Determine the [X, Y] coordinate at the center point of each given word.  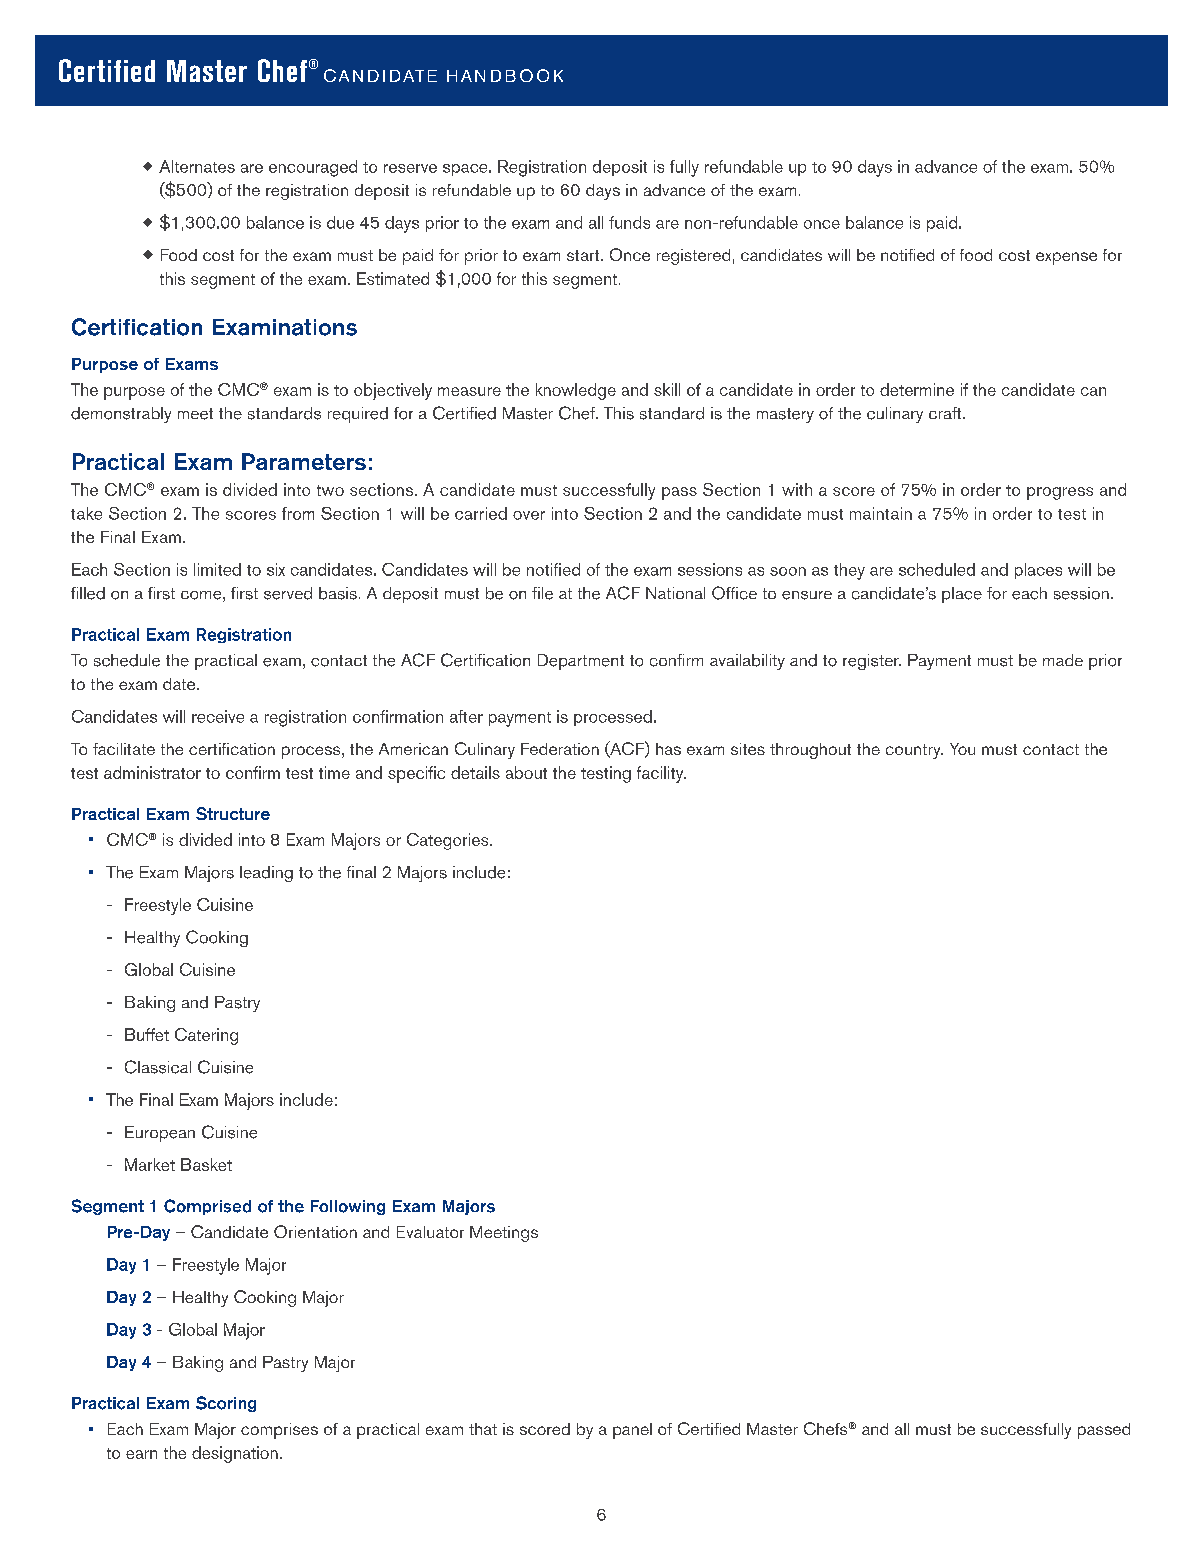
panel [632, 1431]
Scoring [226, 1404]
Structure [233, 813]
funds [629, 222]
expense [1066, 258]
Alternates [197, 166]
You [962, 749]
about [526, 772]
